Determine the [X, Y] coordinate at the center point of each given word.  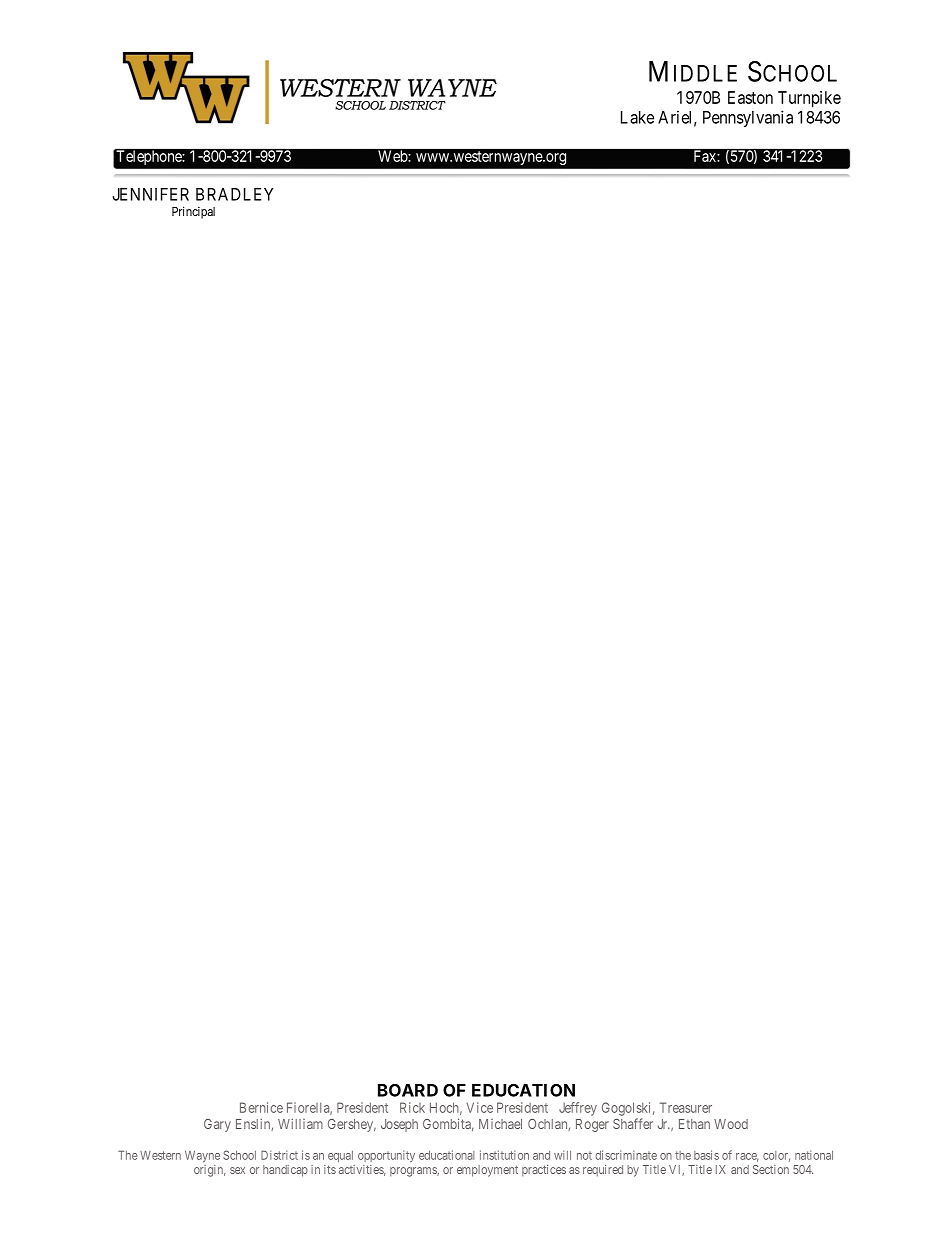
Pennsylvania [748, 118]
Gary [217, 1125]
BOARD [408, 1090]
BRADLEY [235, 194]
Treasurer [686, 1107]
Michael [500, 1124]
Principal [193, 212]
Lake [637, 117]
